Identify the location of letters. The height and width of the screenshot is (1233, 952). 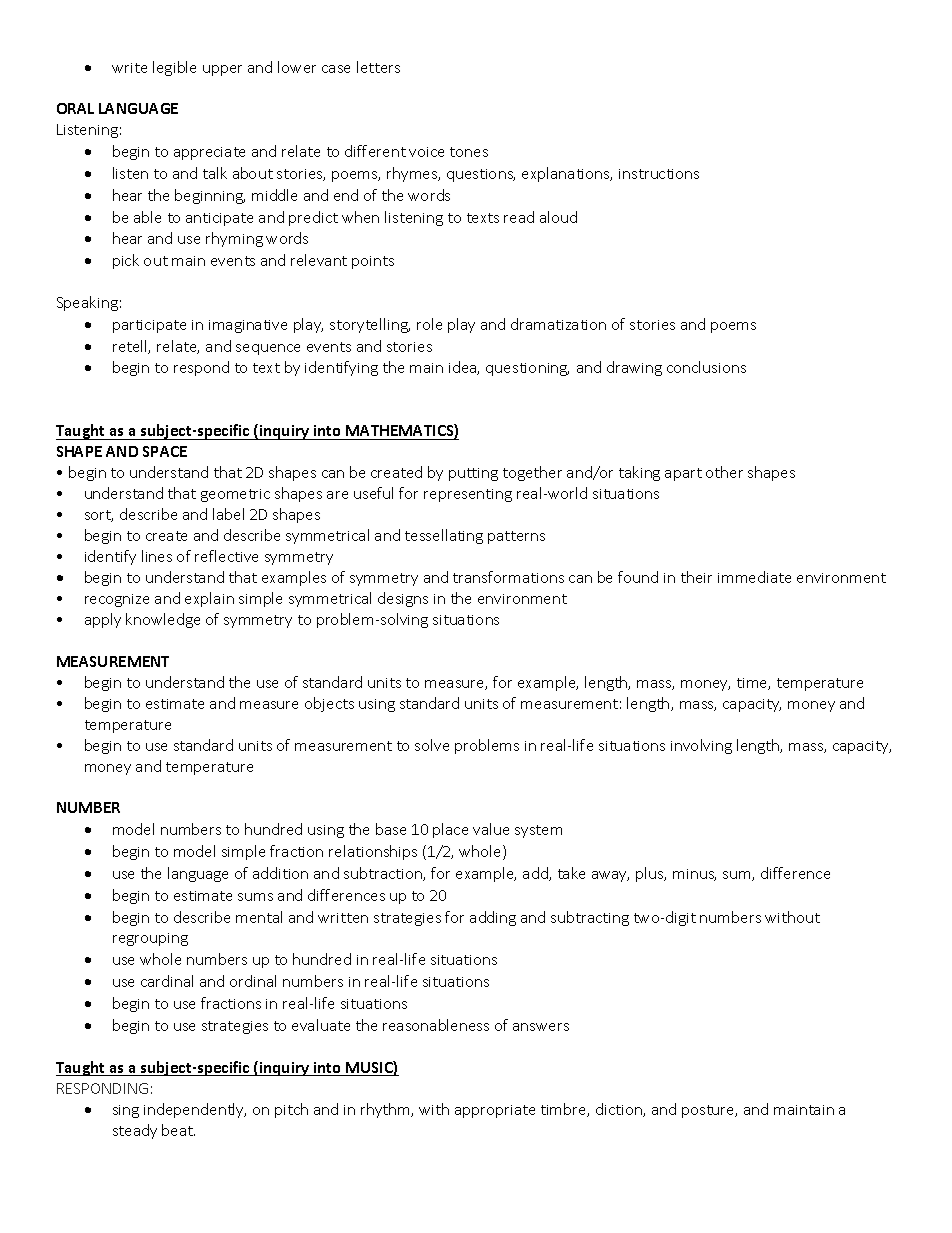
(378, 67).
